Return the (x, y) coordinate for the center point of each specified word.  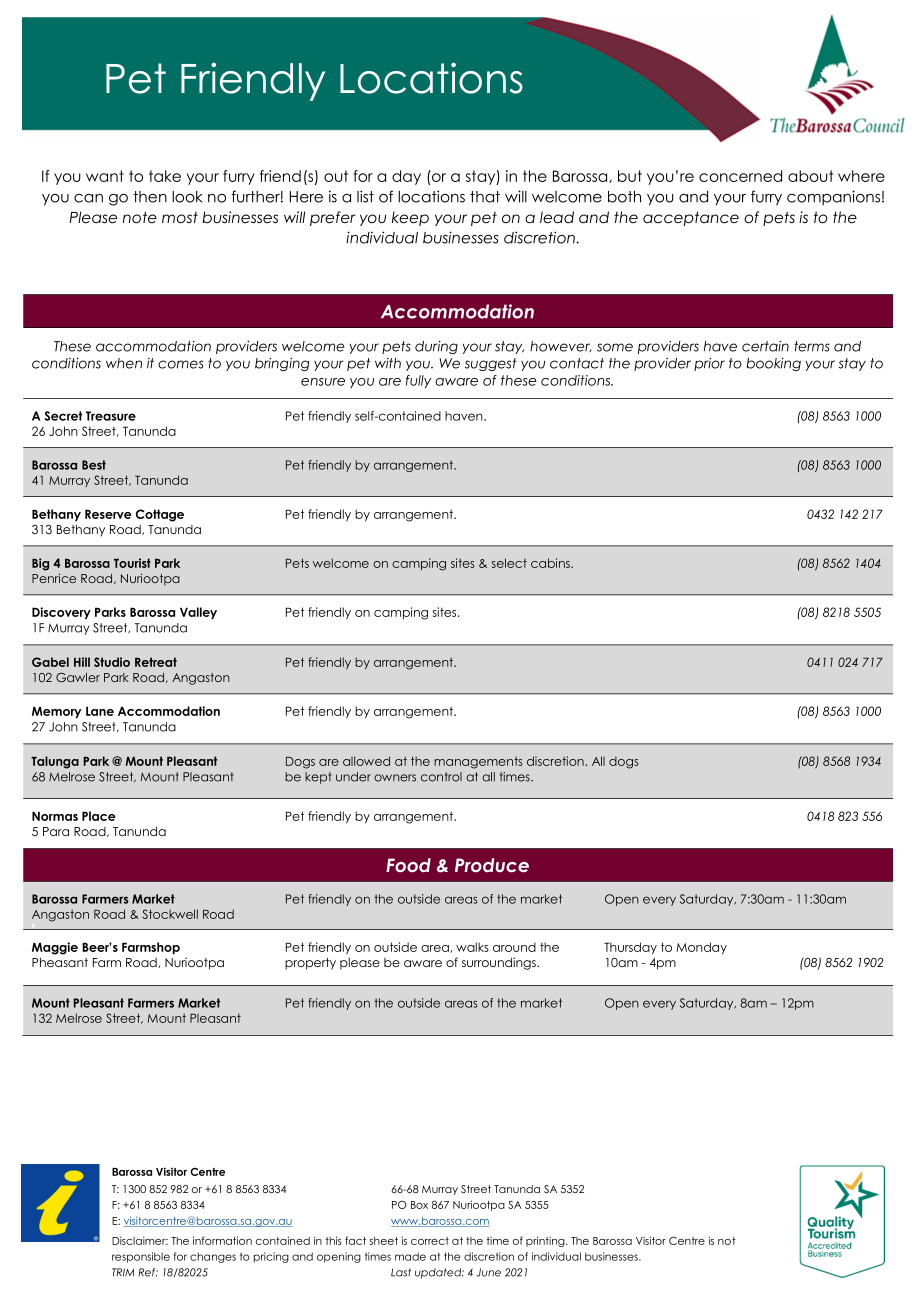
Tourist (132, 563)
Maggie (55, 948)
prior (709, 364)
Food (408, 865)
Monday (701, 948)
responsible (141, 1257)
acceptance (691, 218)
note (140, 217)
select (509, 563)
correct (430, 1241)
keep (410, 218)
